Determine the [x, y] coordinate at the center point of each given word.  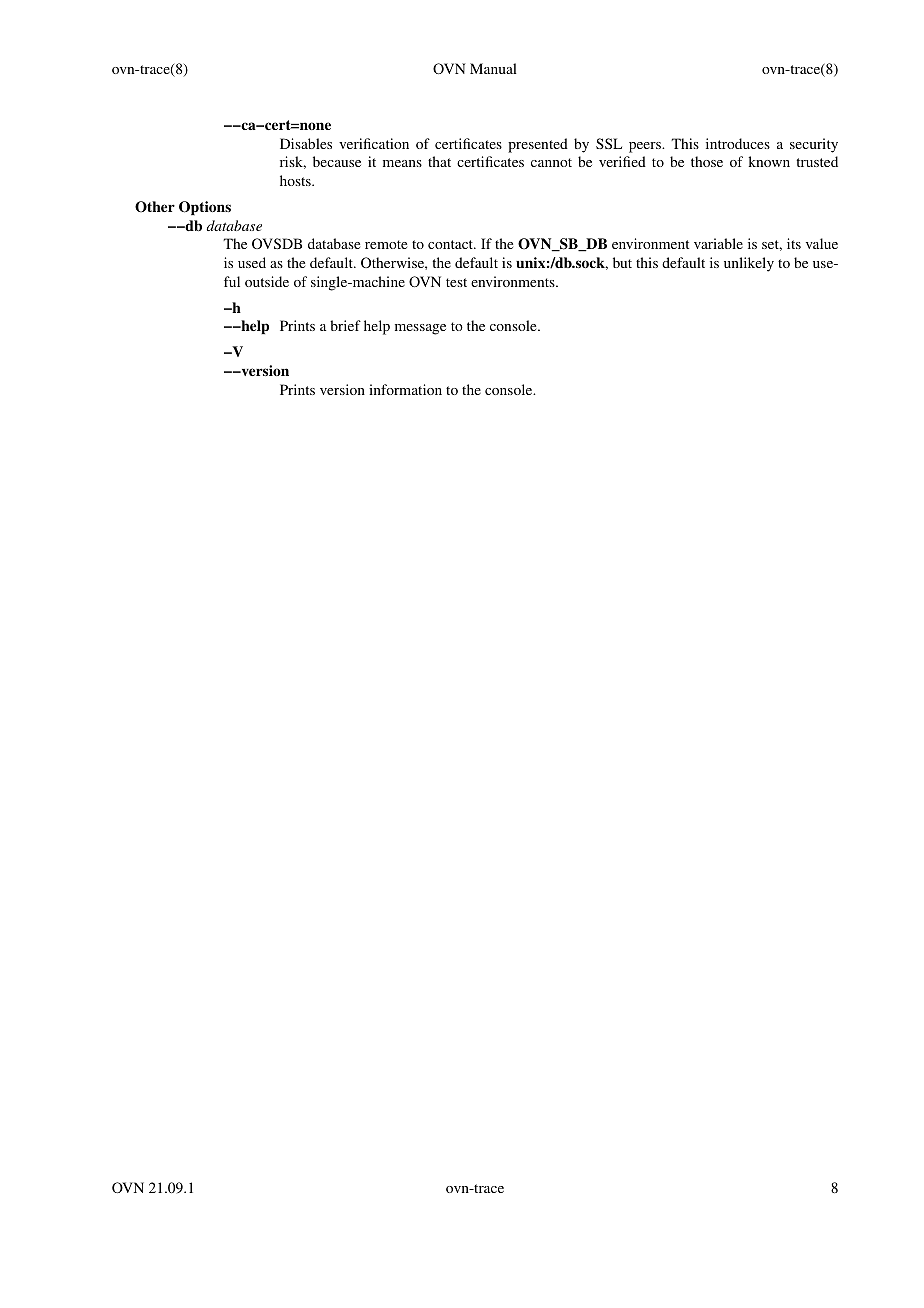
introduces [738, 143]
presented [538, 145]
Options [205, 208]
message [420, 329]
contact [451, 244]
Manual [493, 68]
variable [718, 243]
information [405, 389]
